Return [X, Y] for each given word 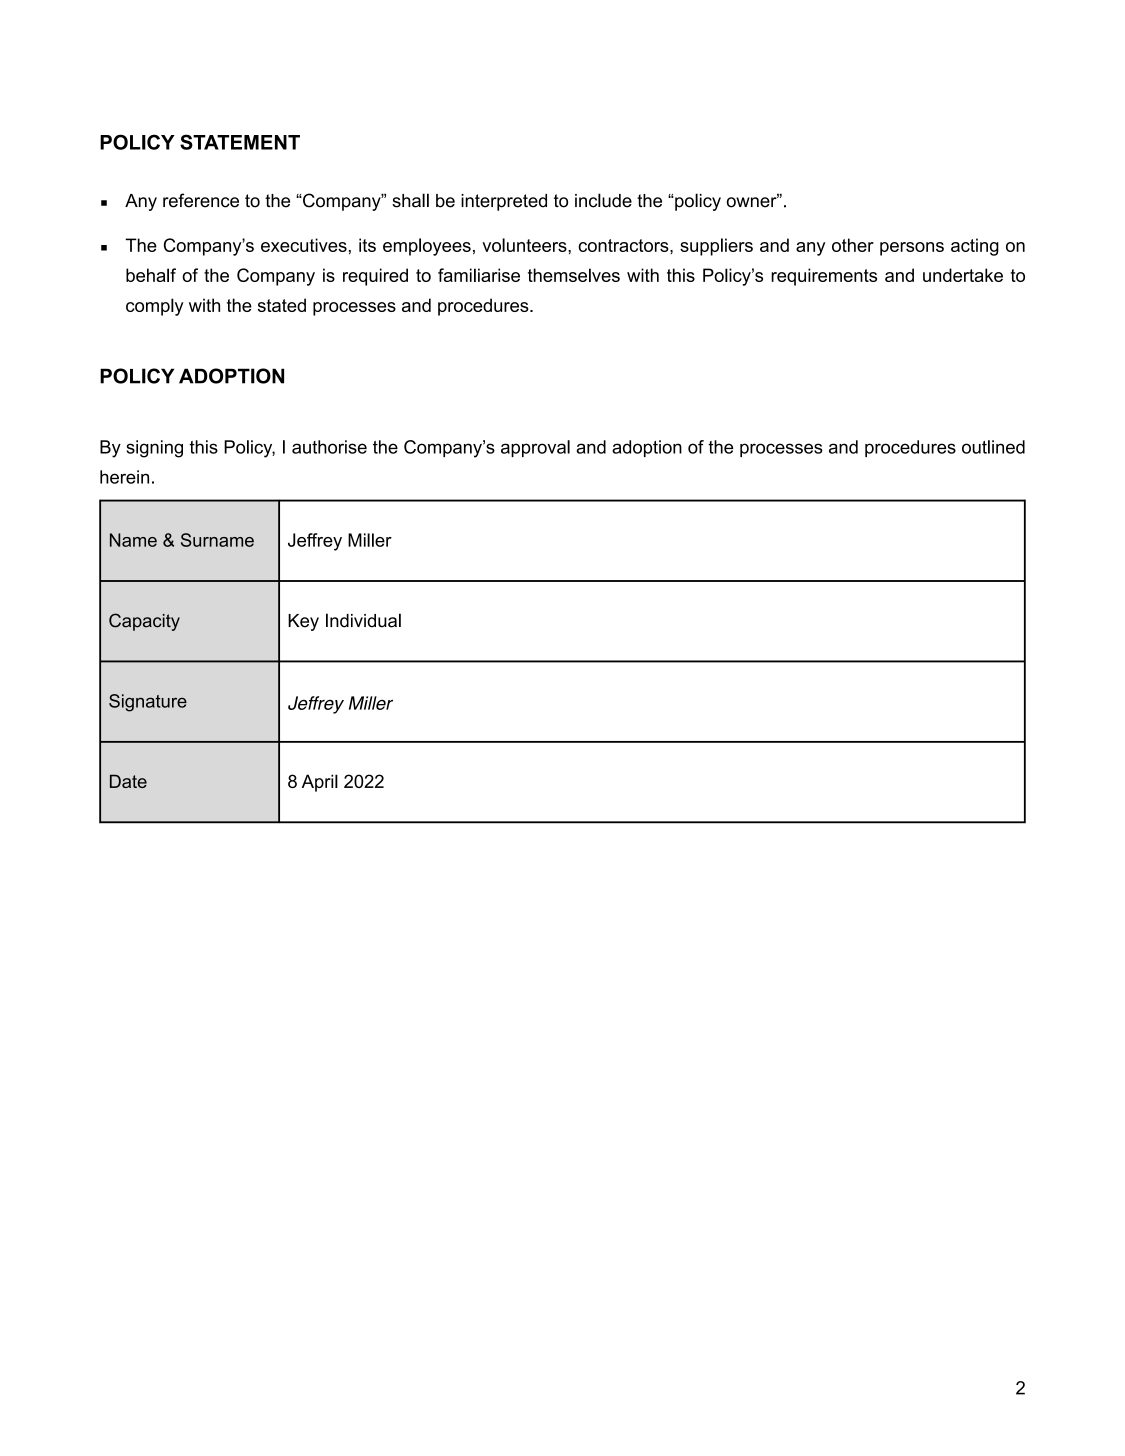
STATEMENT [240, 142]
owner [753, 201]
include [603, 200]
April [320, 783]
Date [128, 781]
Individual [363, 620]
